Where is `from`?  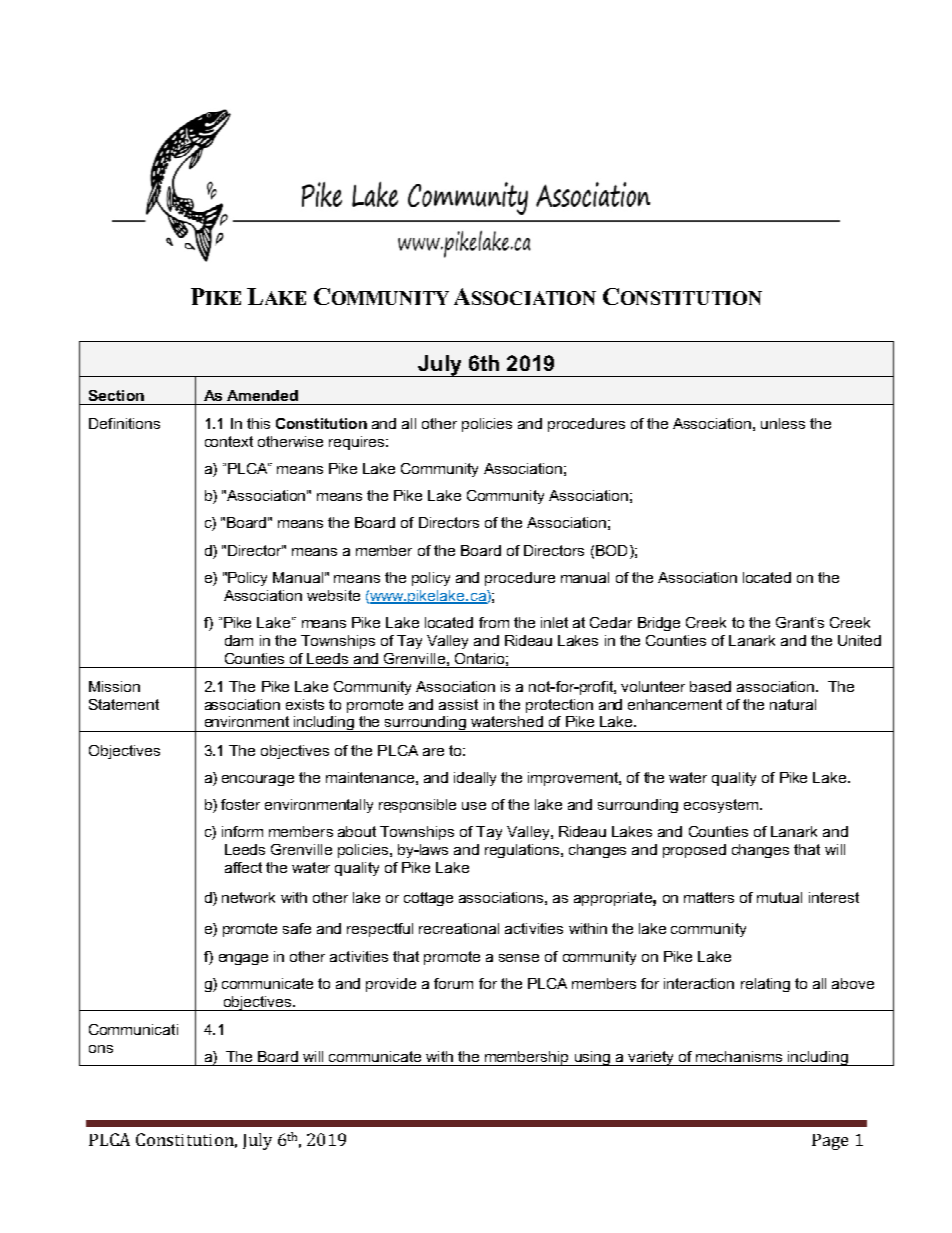
from is located at coordinates (494, 622).
